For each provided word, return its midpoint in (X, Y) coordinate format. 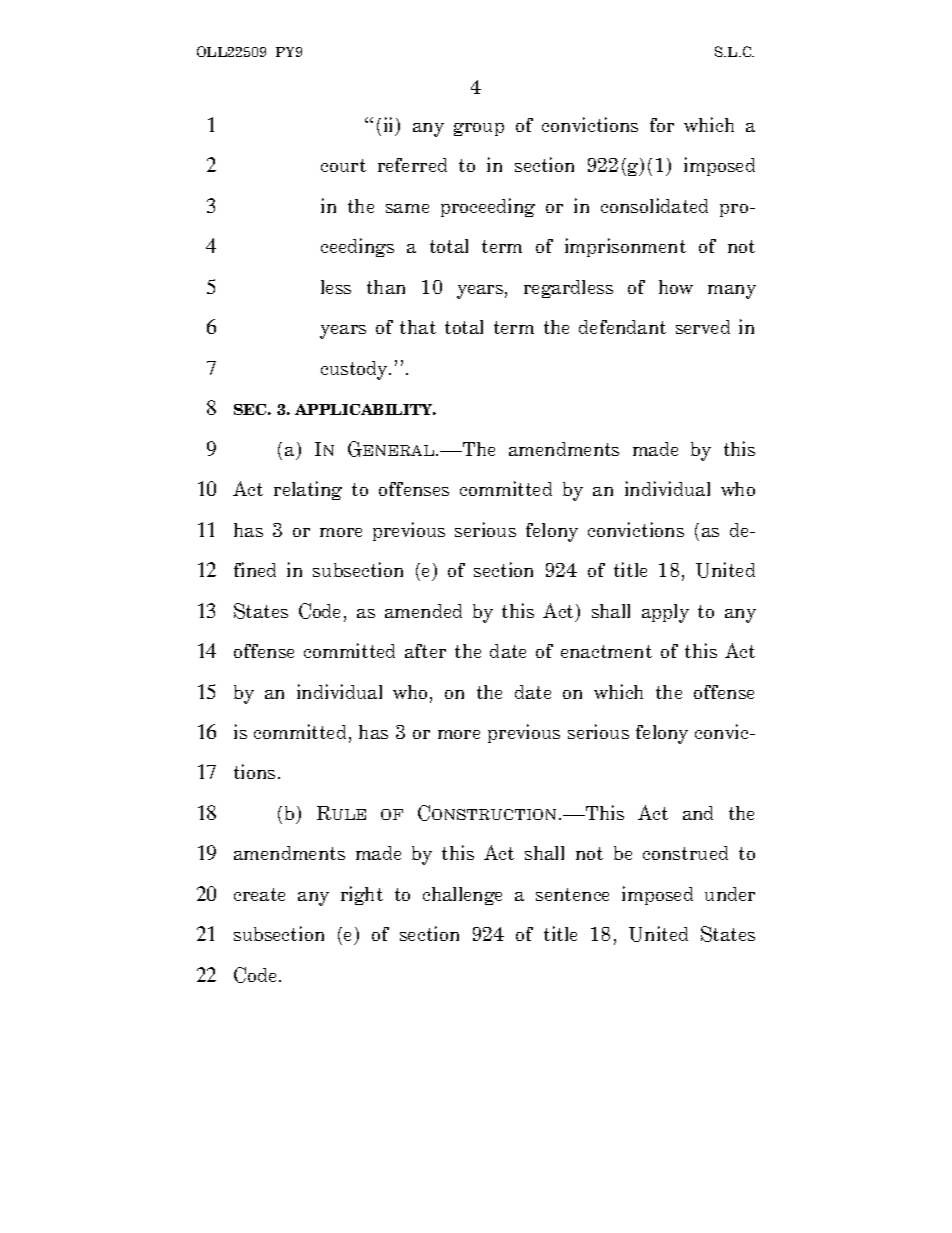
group (479, 129)
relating (308, 490)
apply (665, 613)
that (418, 327)
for (662, 125)
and (698, 813)
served (703, 327)
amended (423, 611)
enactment (606, 651)
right (362, 895)
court (343, 165)
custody (356, 370)
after (425, 651)
